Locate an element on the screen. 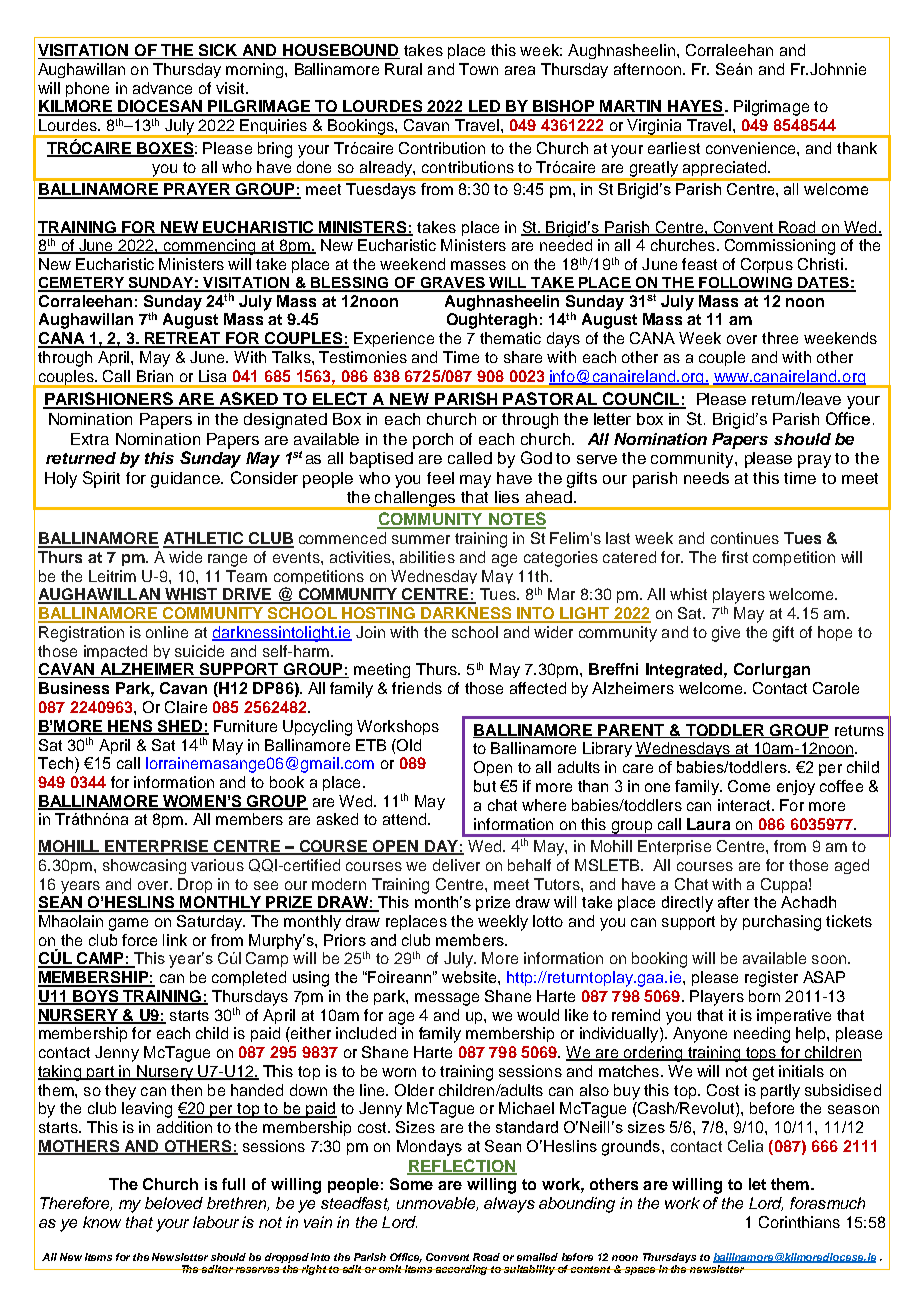  HAYES is located at coordinates (695, 107).
